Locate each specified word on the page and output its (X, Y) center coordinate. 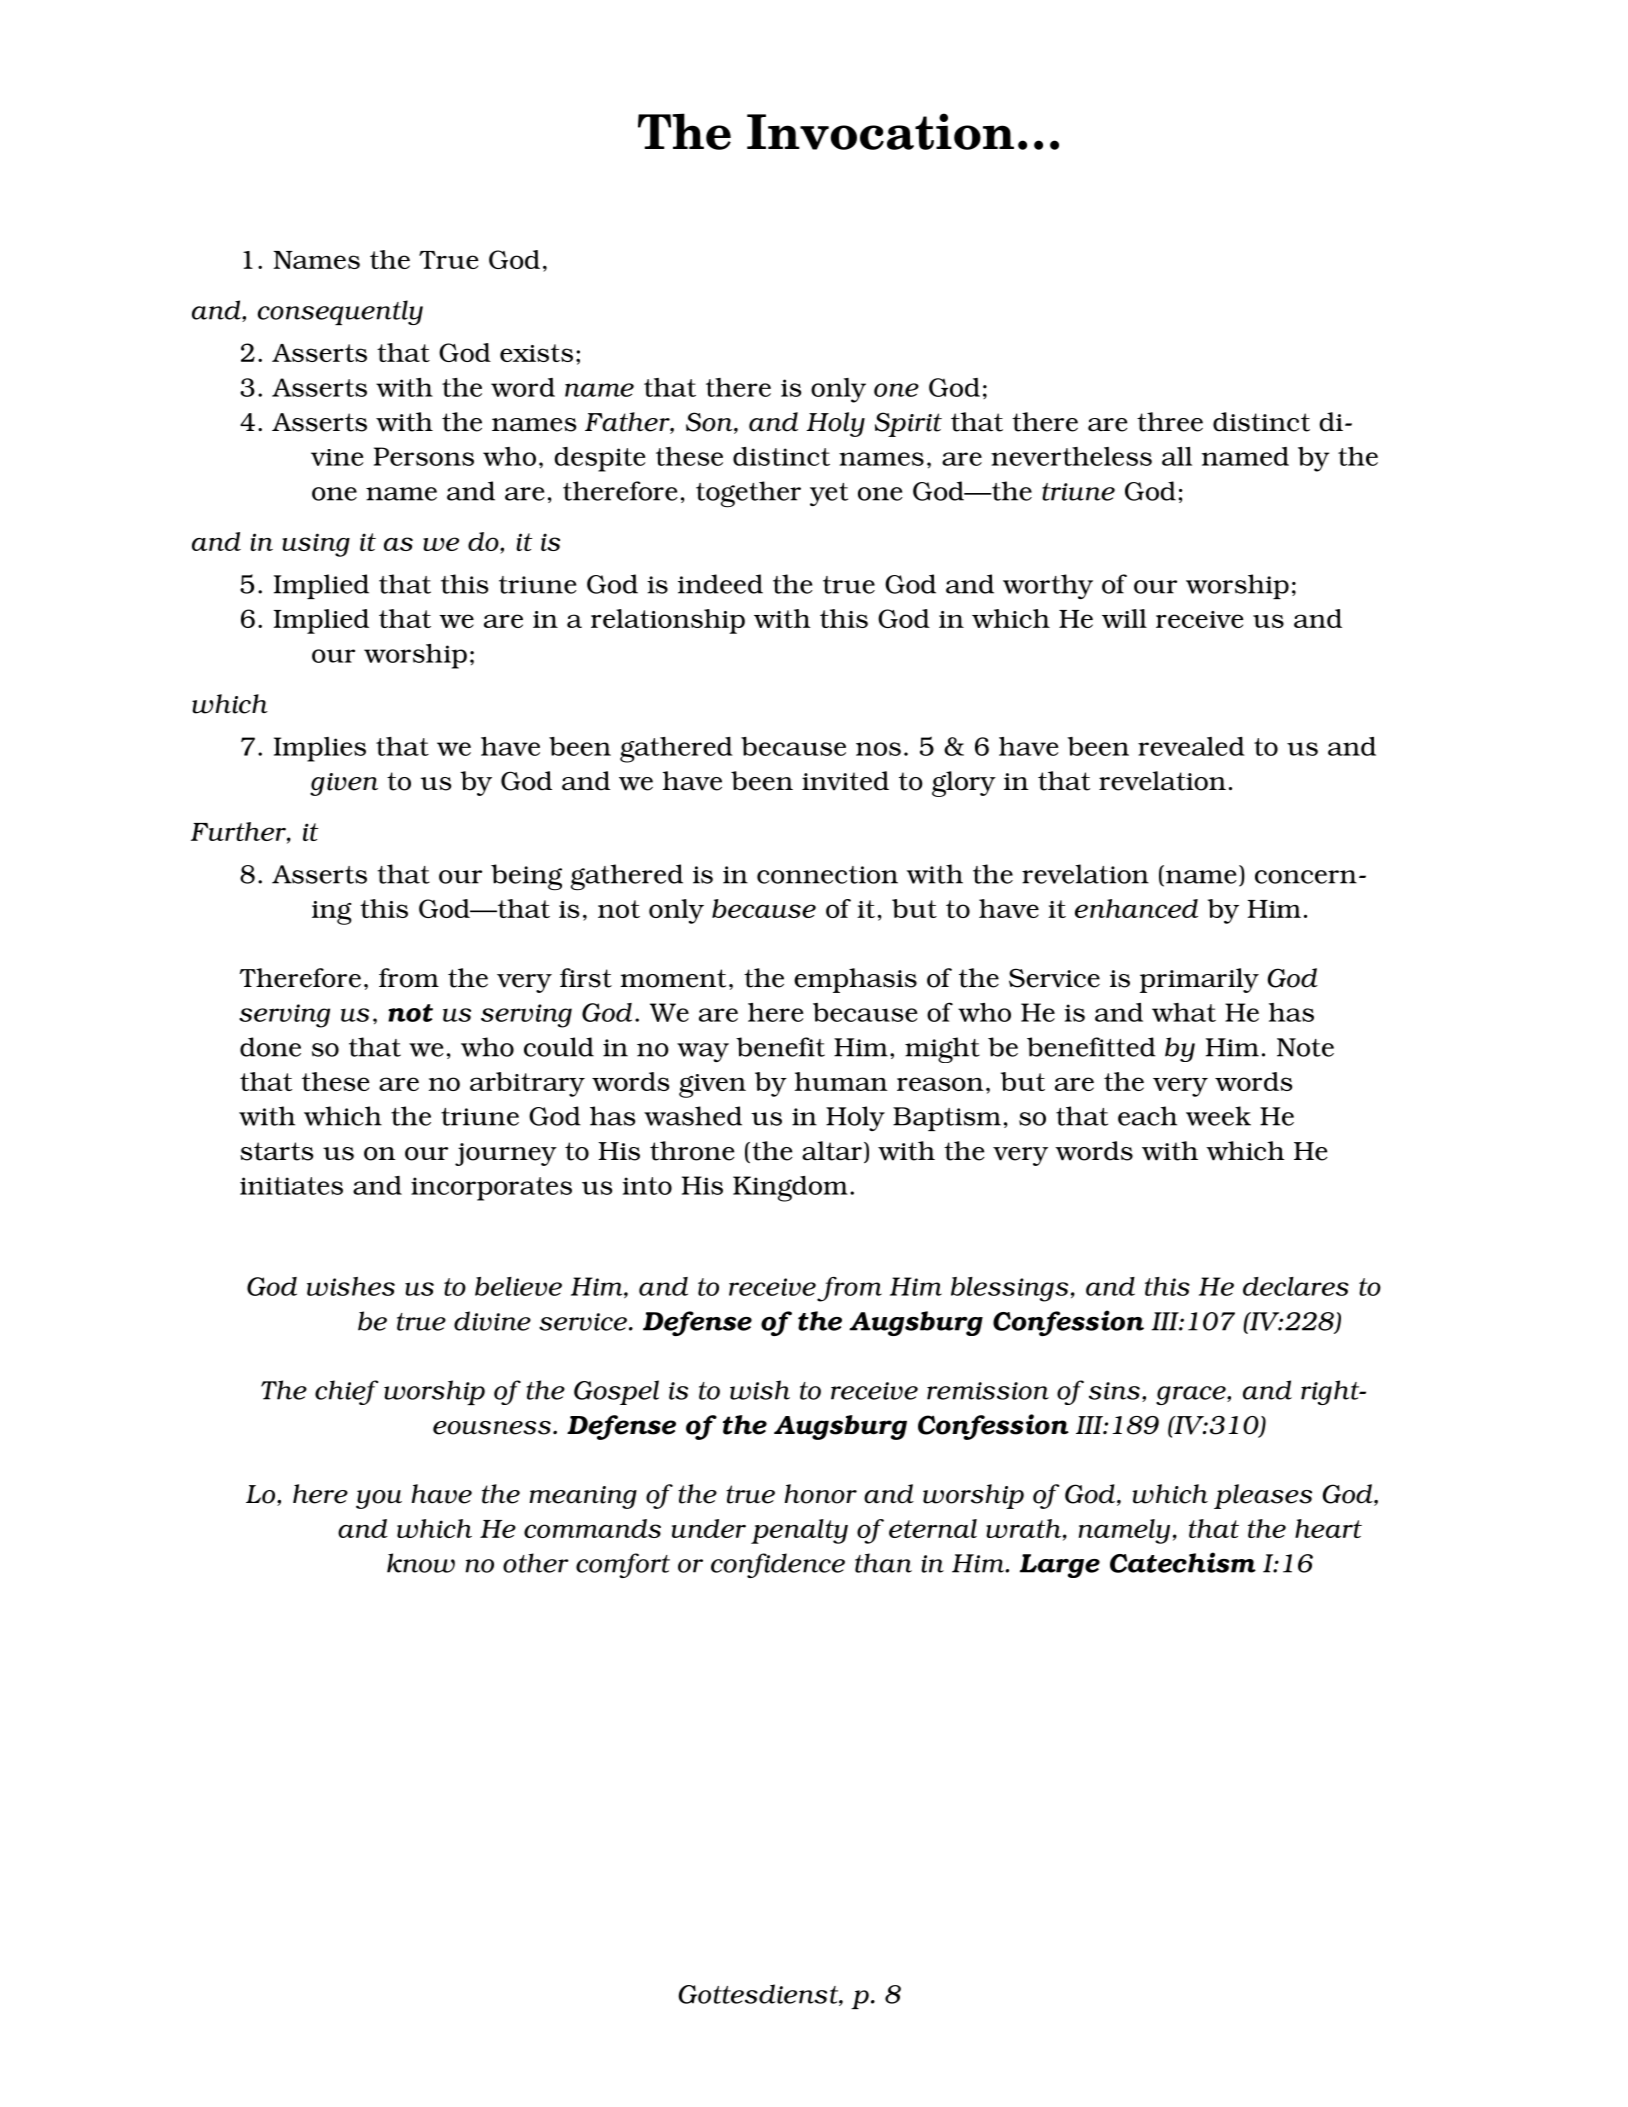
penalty (799, 1531)
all (1177, 456)
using (316, 545)
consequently (340, 312)
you (379, 1499)
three (1170, 422)
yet (829, 494)
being (526, 877)
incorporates (491, 1189)
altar (832, 1151)
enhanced (1136, 908)
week (1218, 1116)
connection (827, 875)
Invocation (880, 131)
